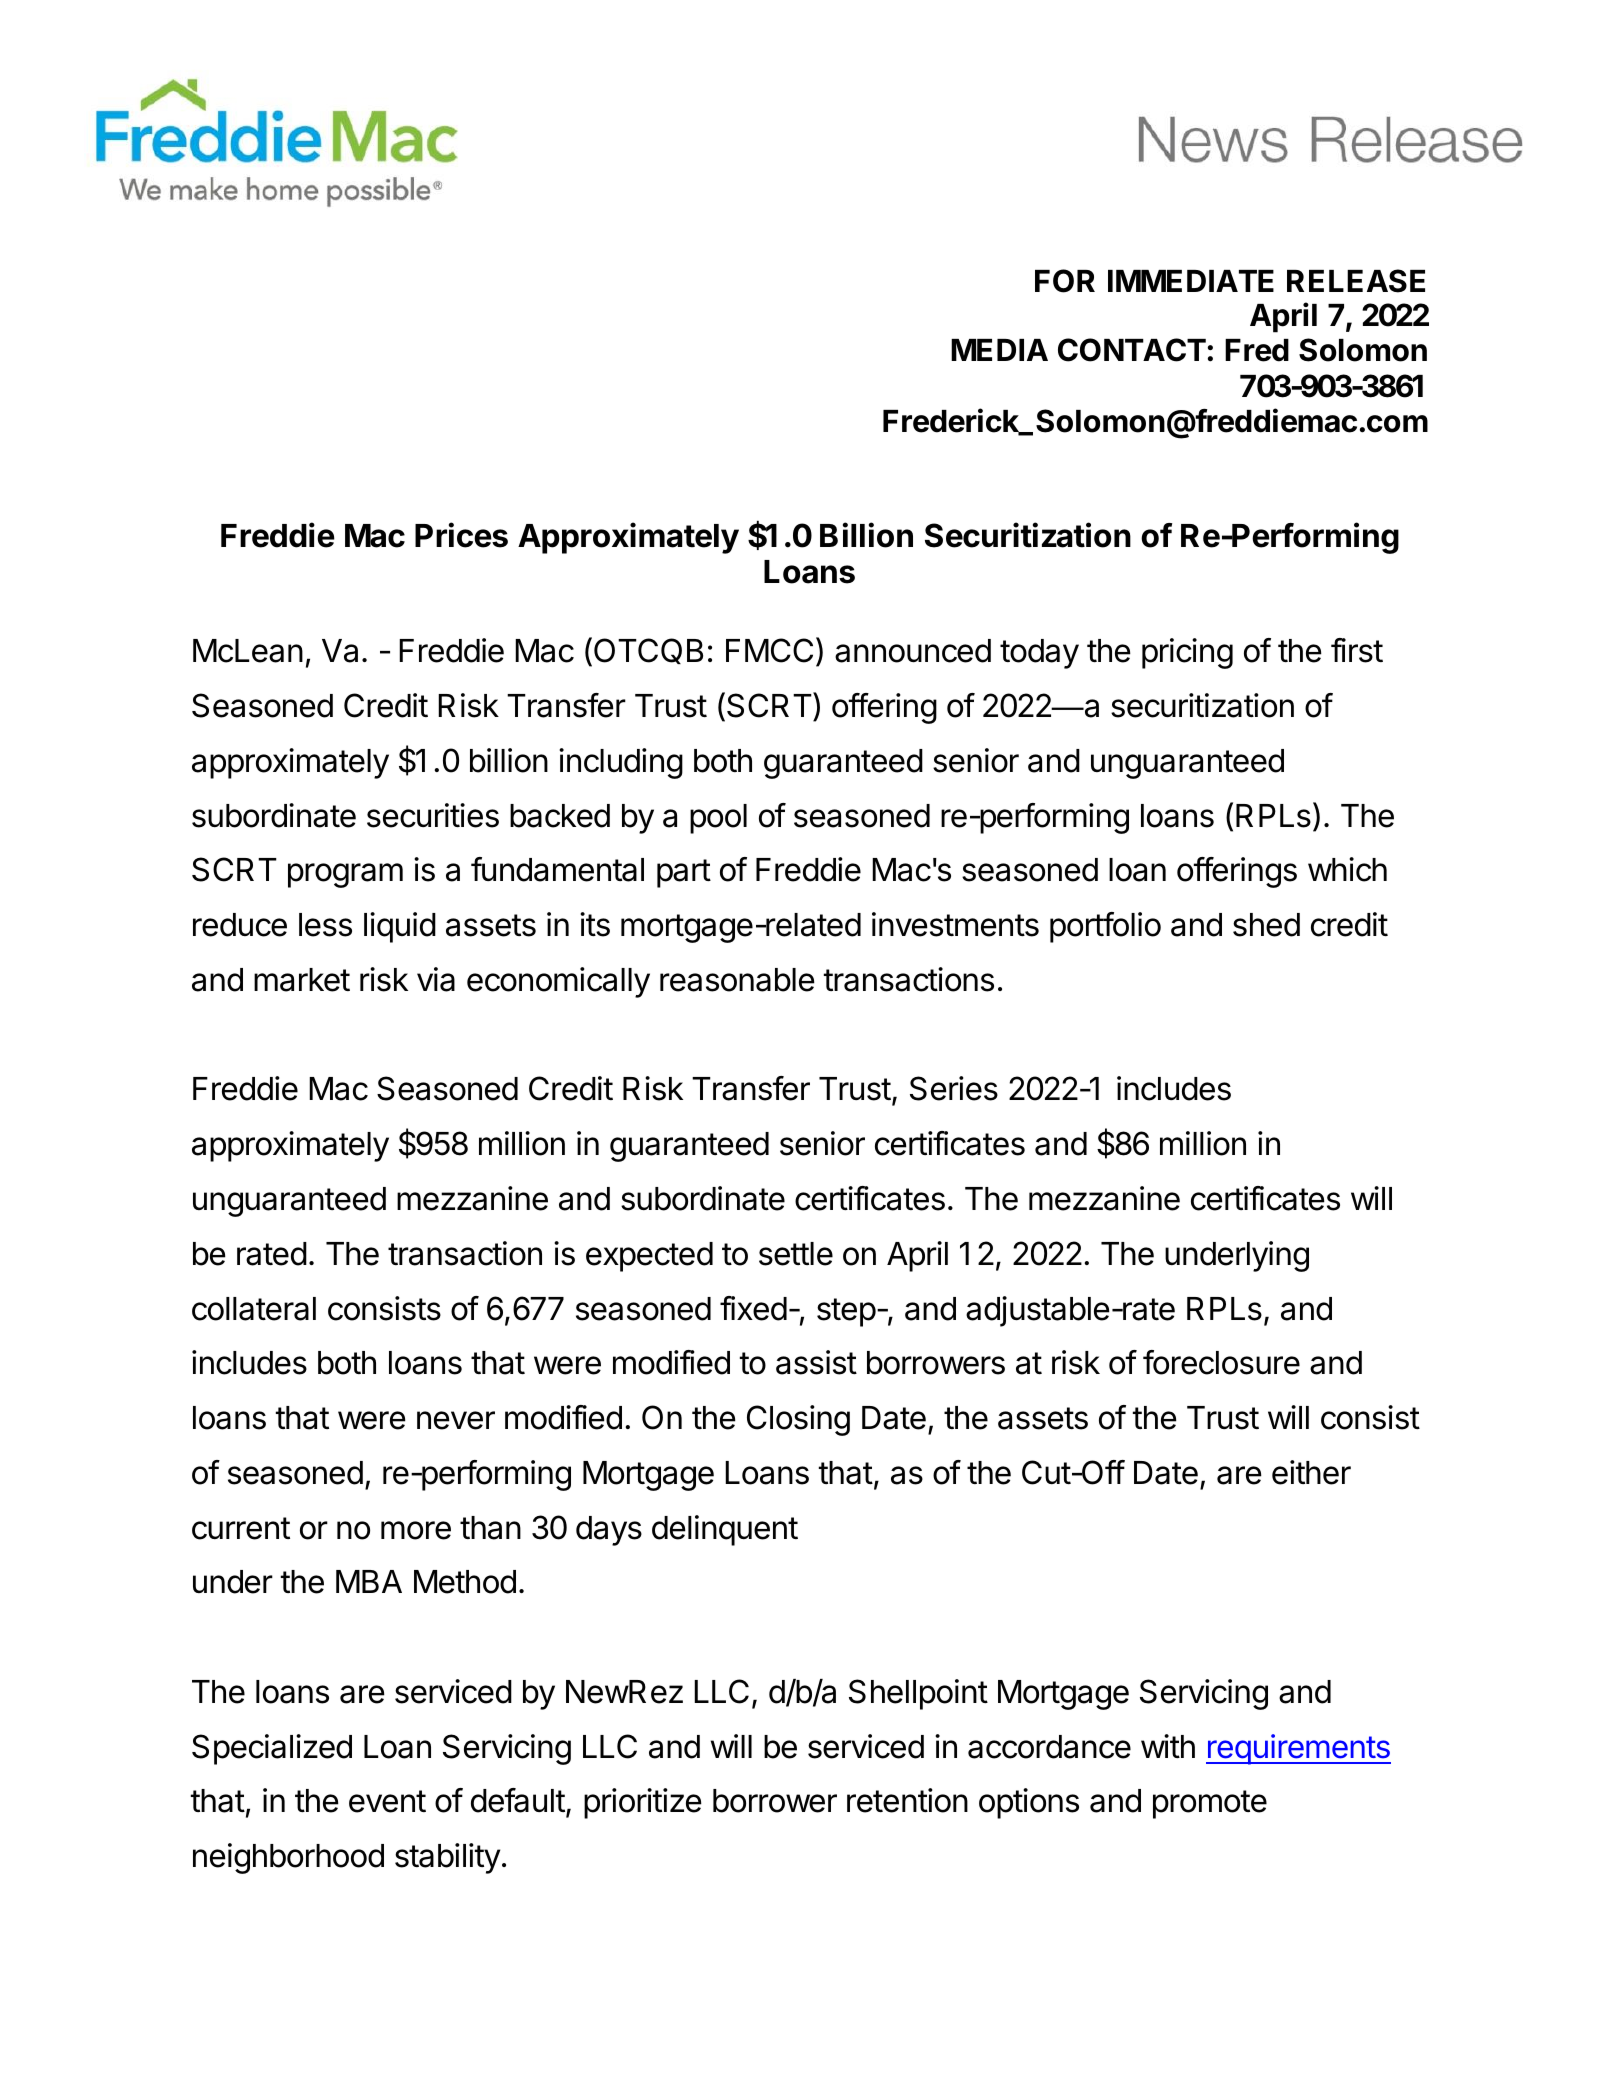  I want to click on event, so click(387, 1801).
